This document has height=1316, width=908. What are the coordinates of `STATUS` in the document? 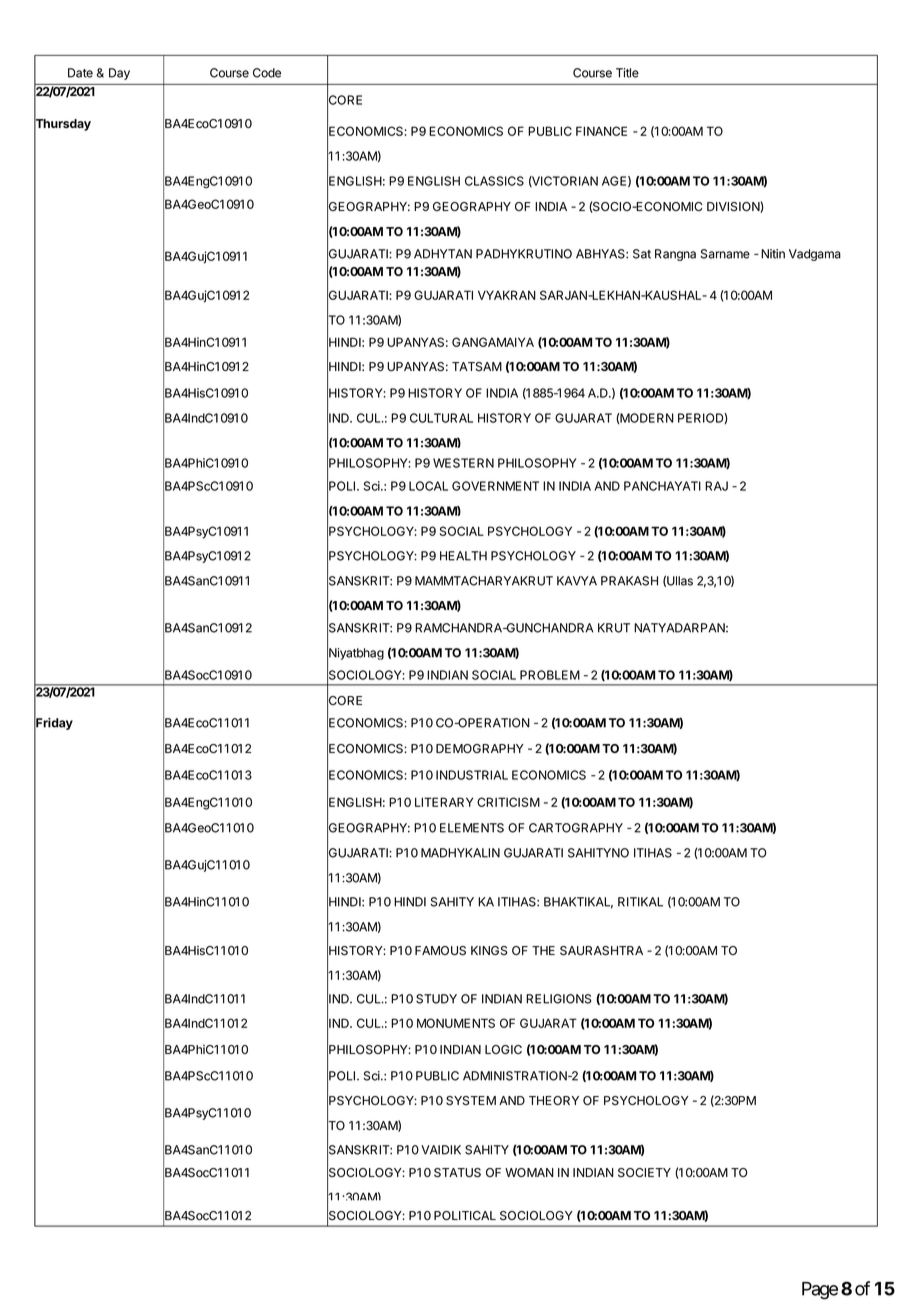 It's located at (457, 1173).
